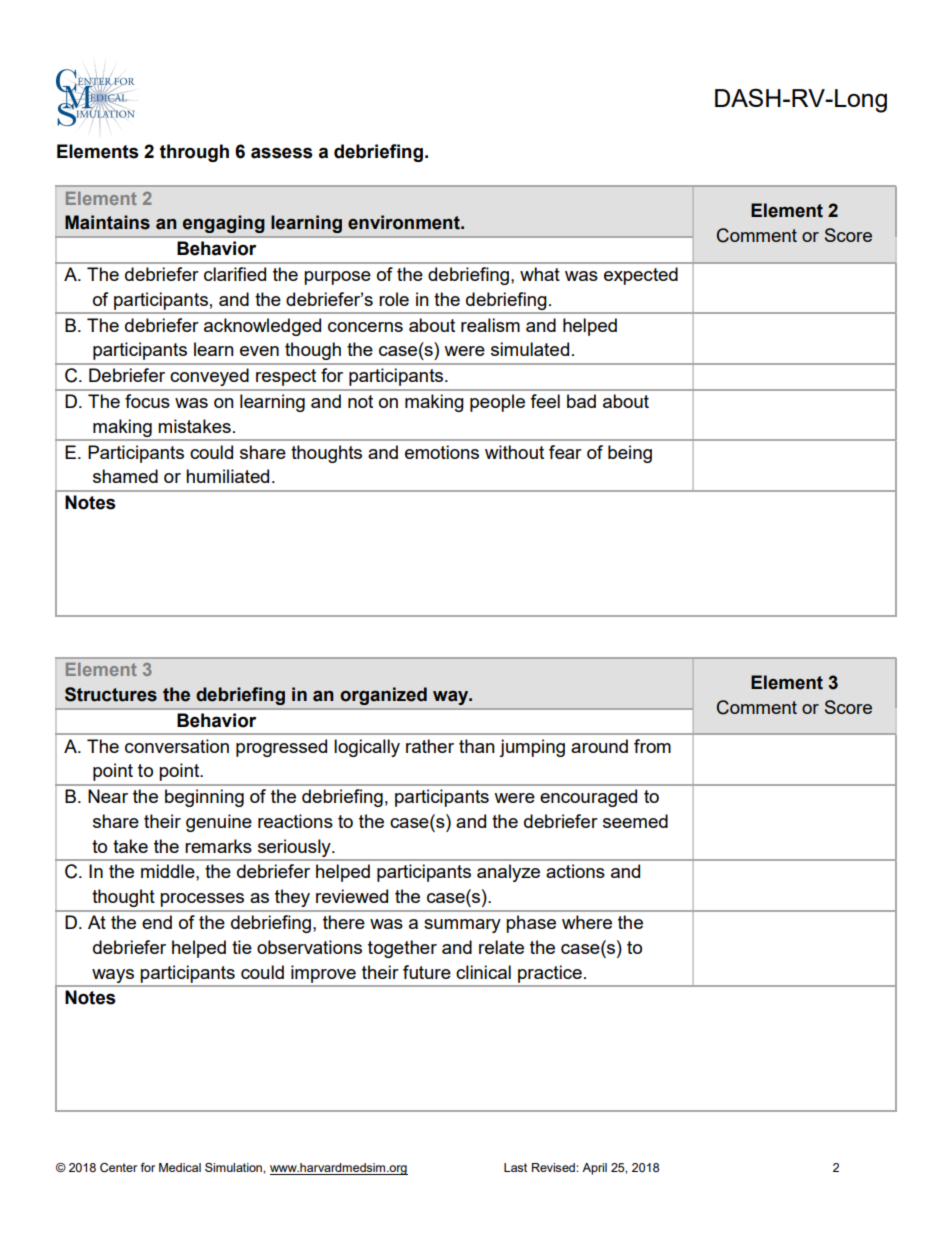 The image size is (952, 1233). I want to click on what, so click(540, 274).
